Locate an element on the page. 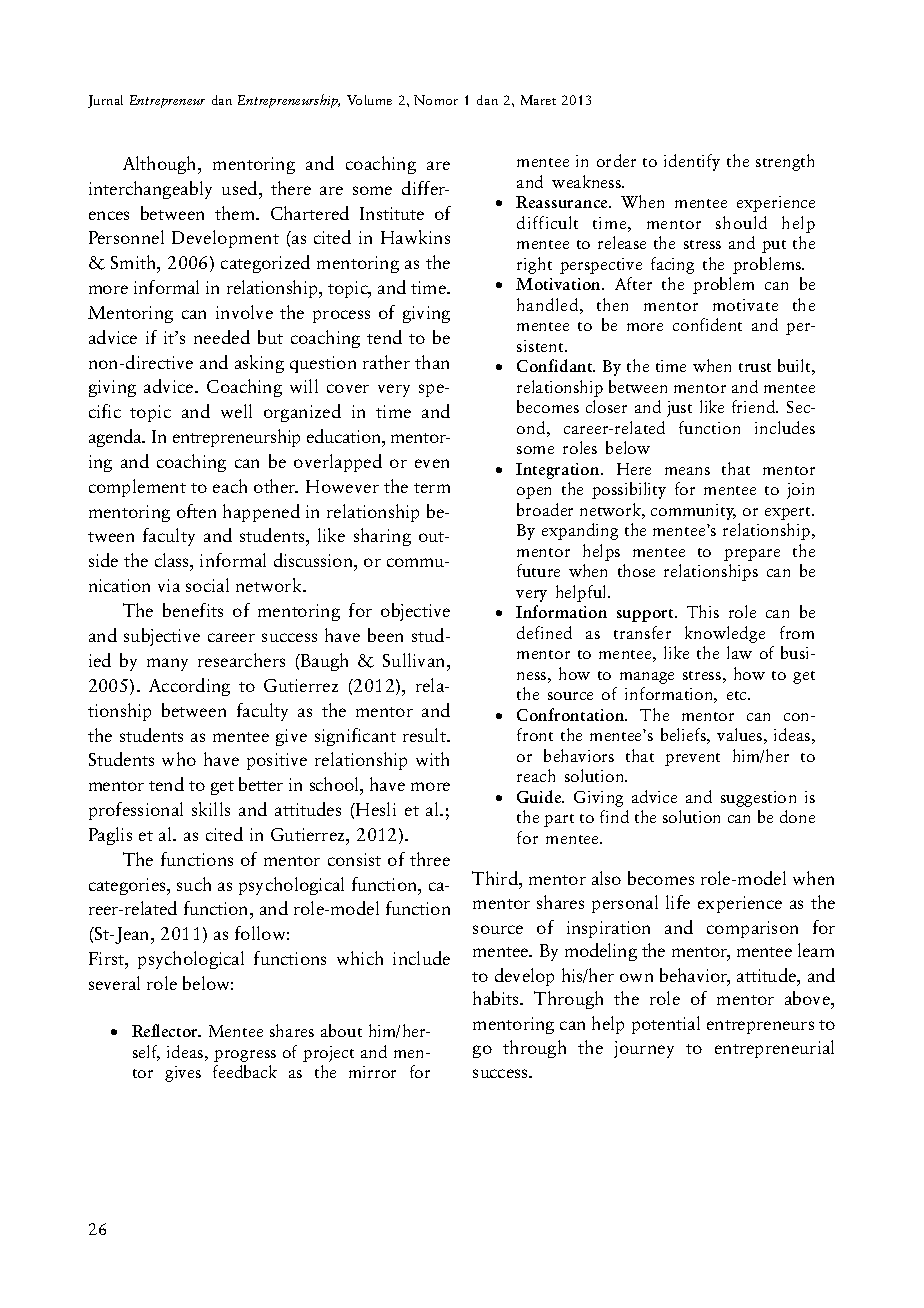 The width and height of the image is (924, 1308). Reflector is located at coordinates (166, 1030).
